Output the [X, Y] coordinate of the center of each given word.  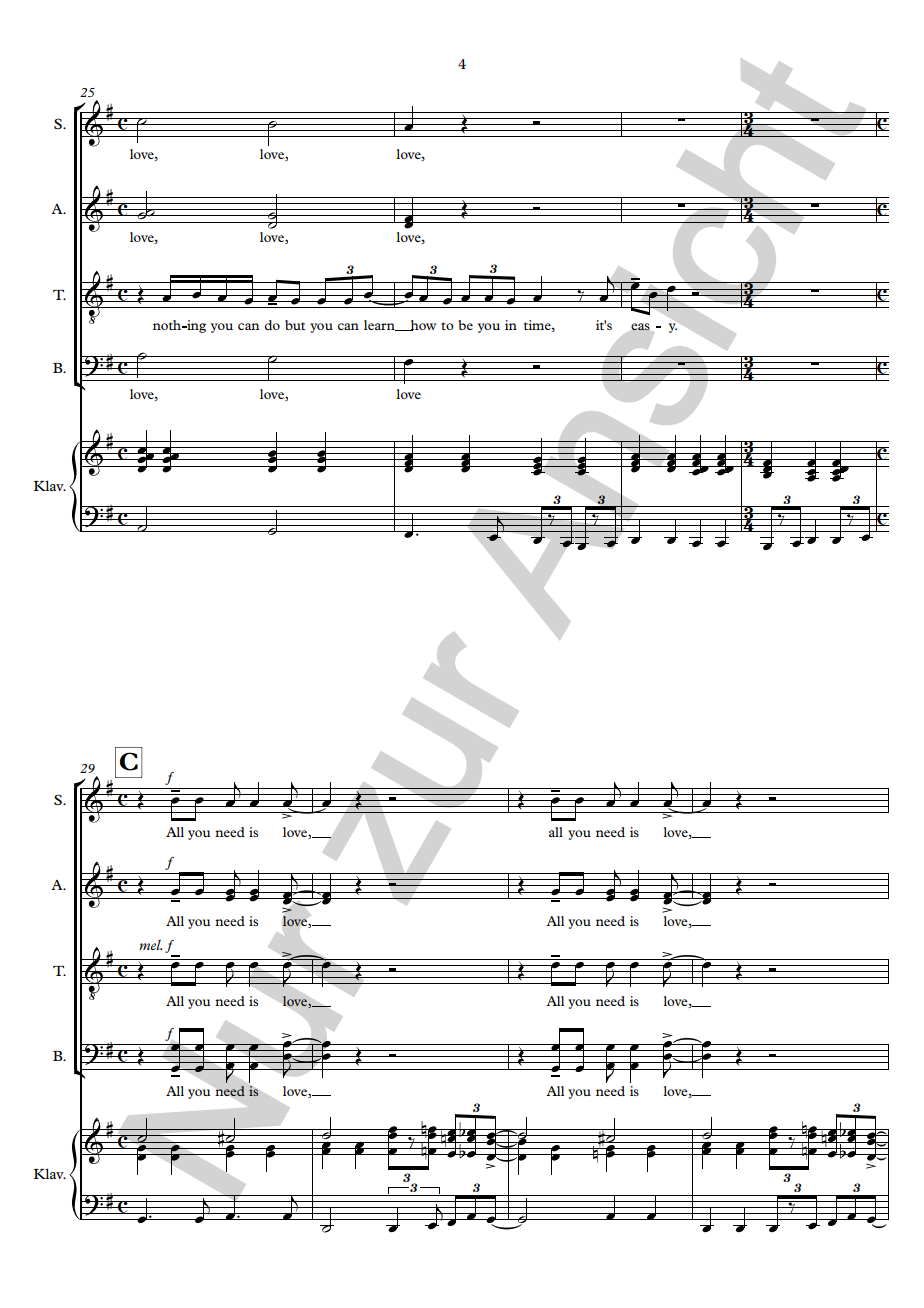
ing [195, 326]
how [422, 325]
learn [380, 325]
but [295, 325]
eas [640, 326]
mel [151, 945]
